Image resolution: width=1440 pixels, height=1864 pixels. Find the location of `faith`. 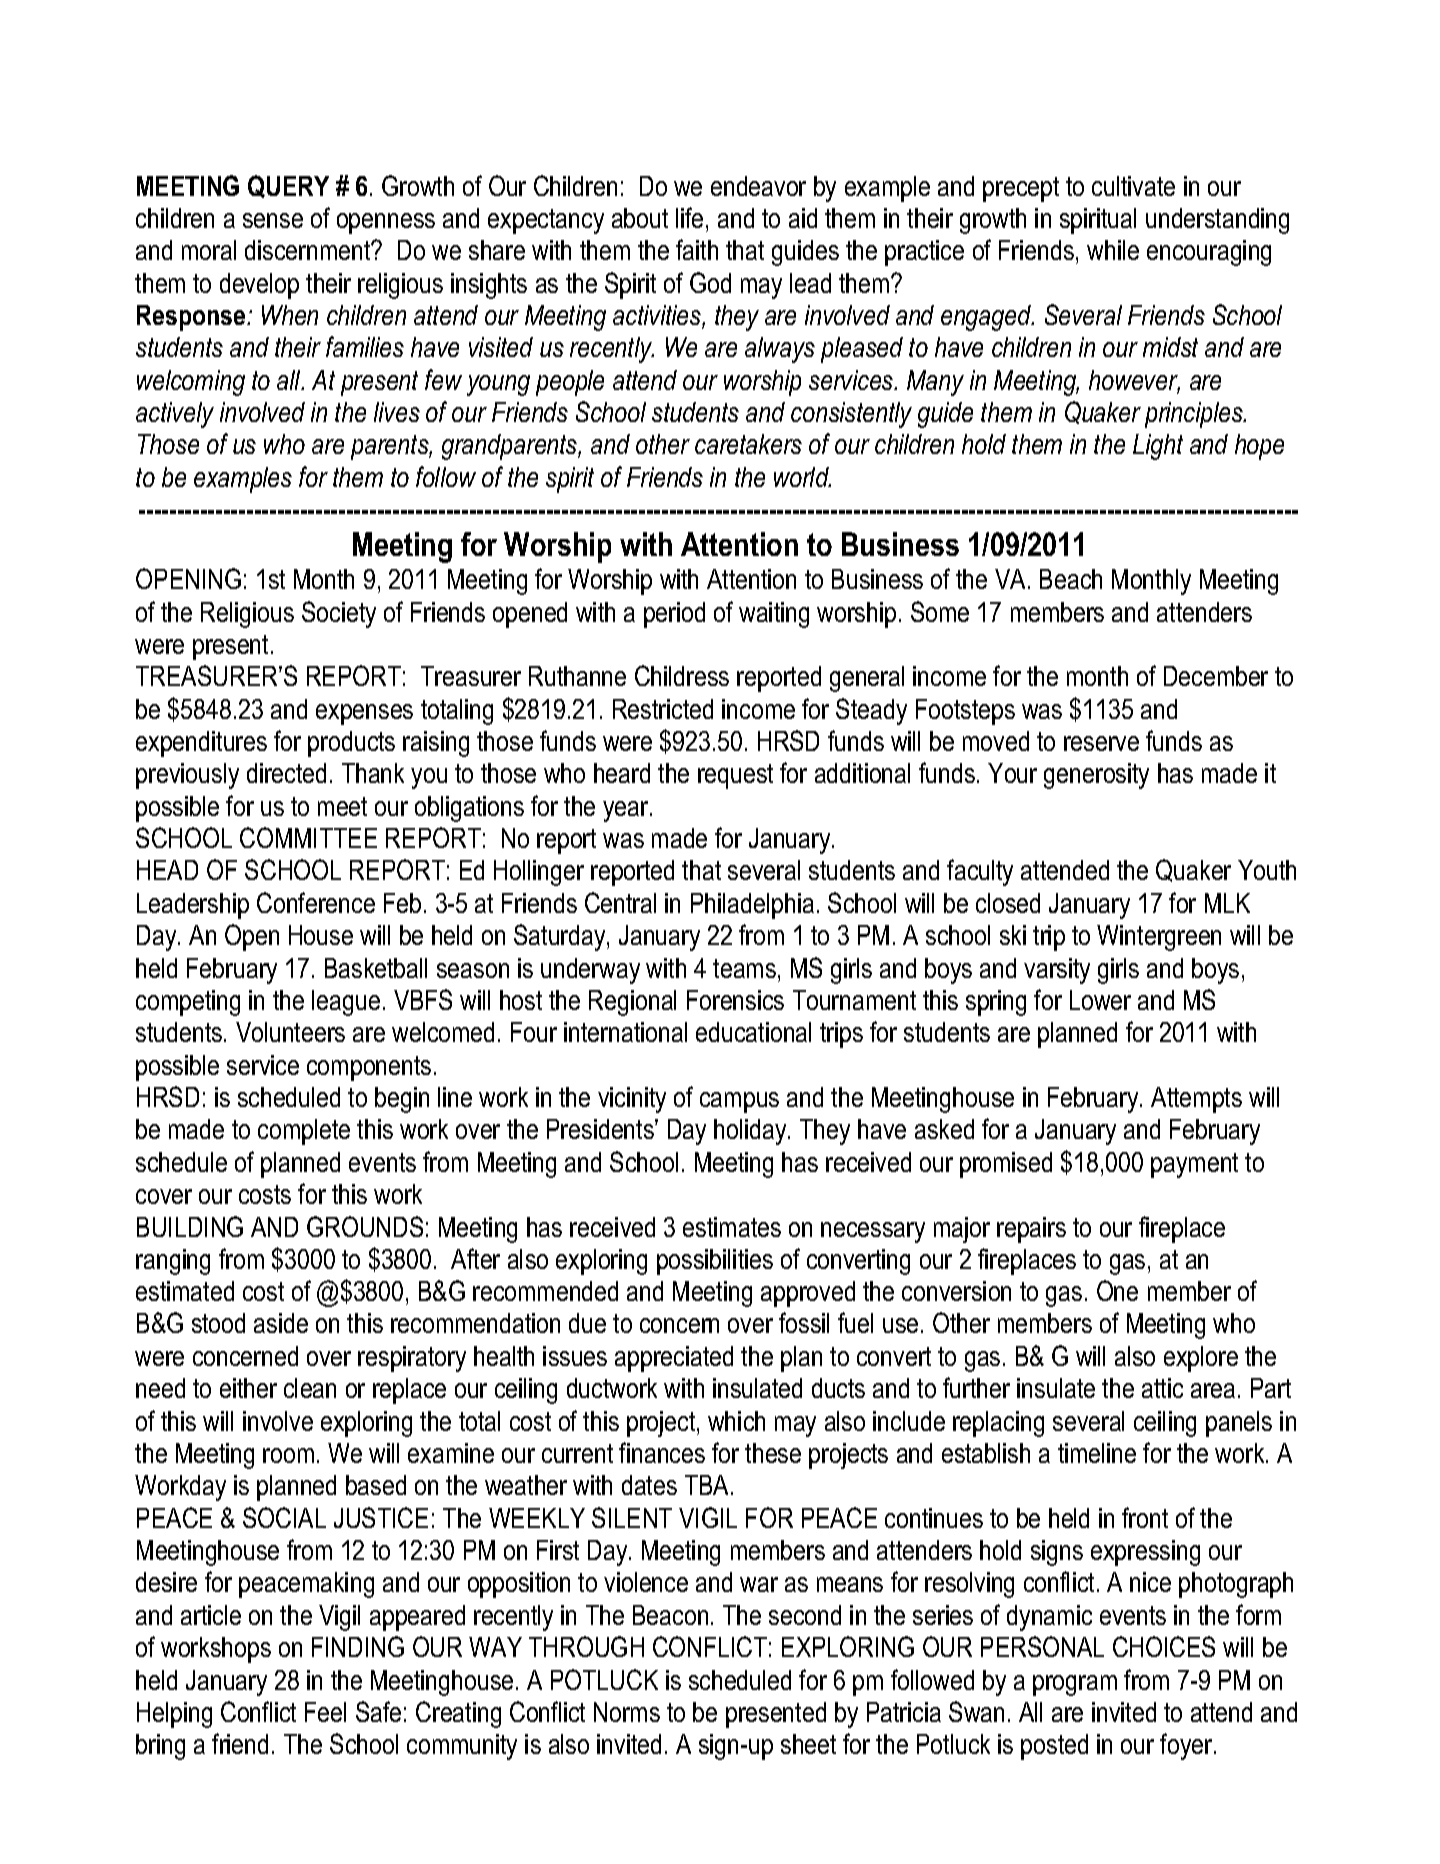

faith is located at coordinates (697, 249).
